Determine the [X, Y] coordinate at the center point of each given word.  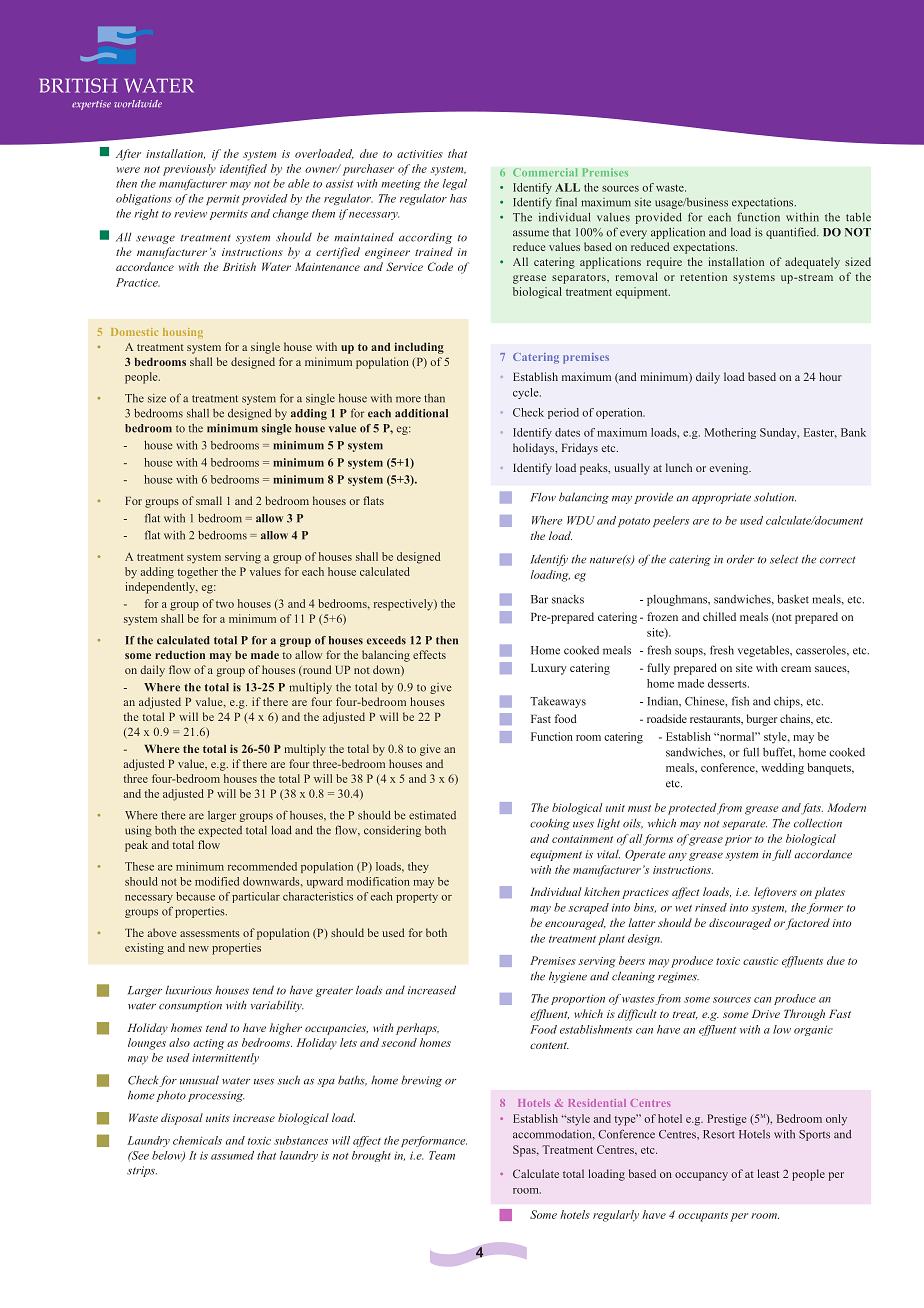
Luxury [549, 669]
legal [455, 184]
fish [740, 701]
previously [189, 170]
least [768, 1173]
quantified [792, 233]
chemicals [197, 1140]
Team [442, 1155]
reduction [180, 655]
